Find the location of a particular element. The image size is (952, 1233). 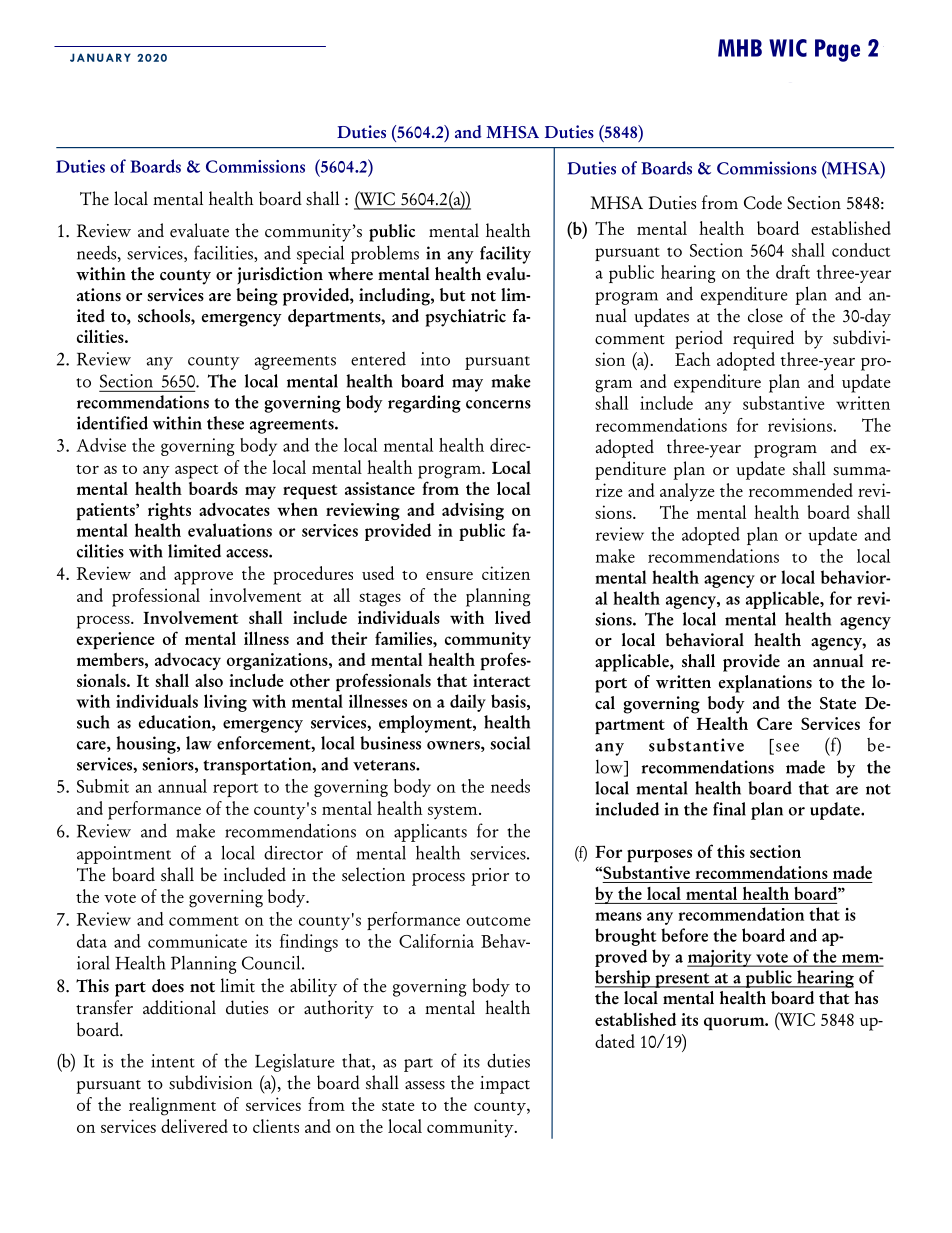

Code is located at coordinates (763, 202).
